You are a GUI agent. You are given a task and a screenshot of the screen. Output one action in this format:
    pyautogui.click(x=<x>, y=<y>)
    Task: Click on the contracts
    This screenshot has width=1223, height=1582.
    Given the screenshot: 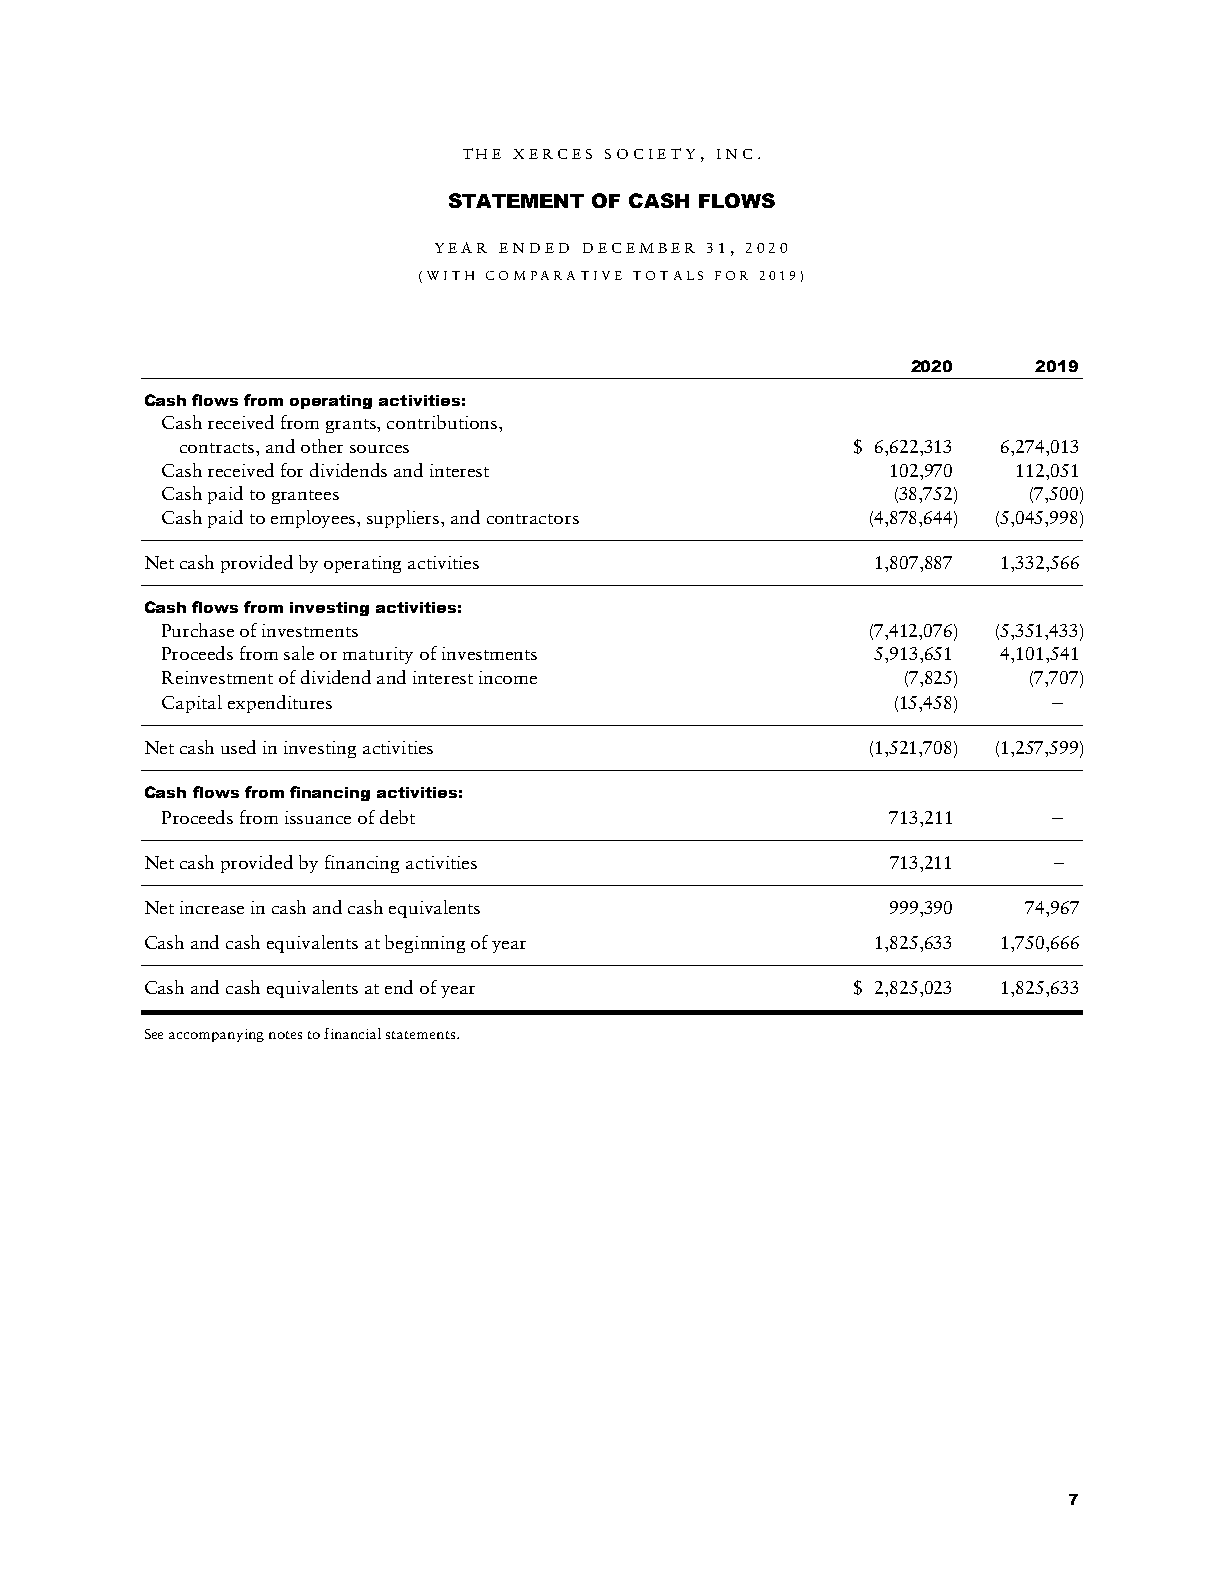 What is the action you would take?
    pyautogui.click(x=218, y=448)
